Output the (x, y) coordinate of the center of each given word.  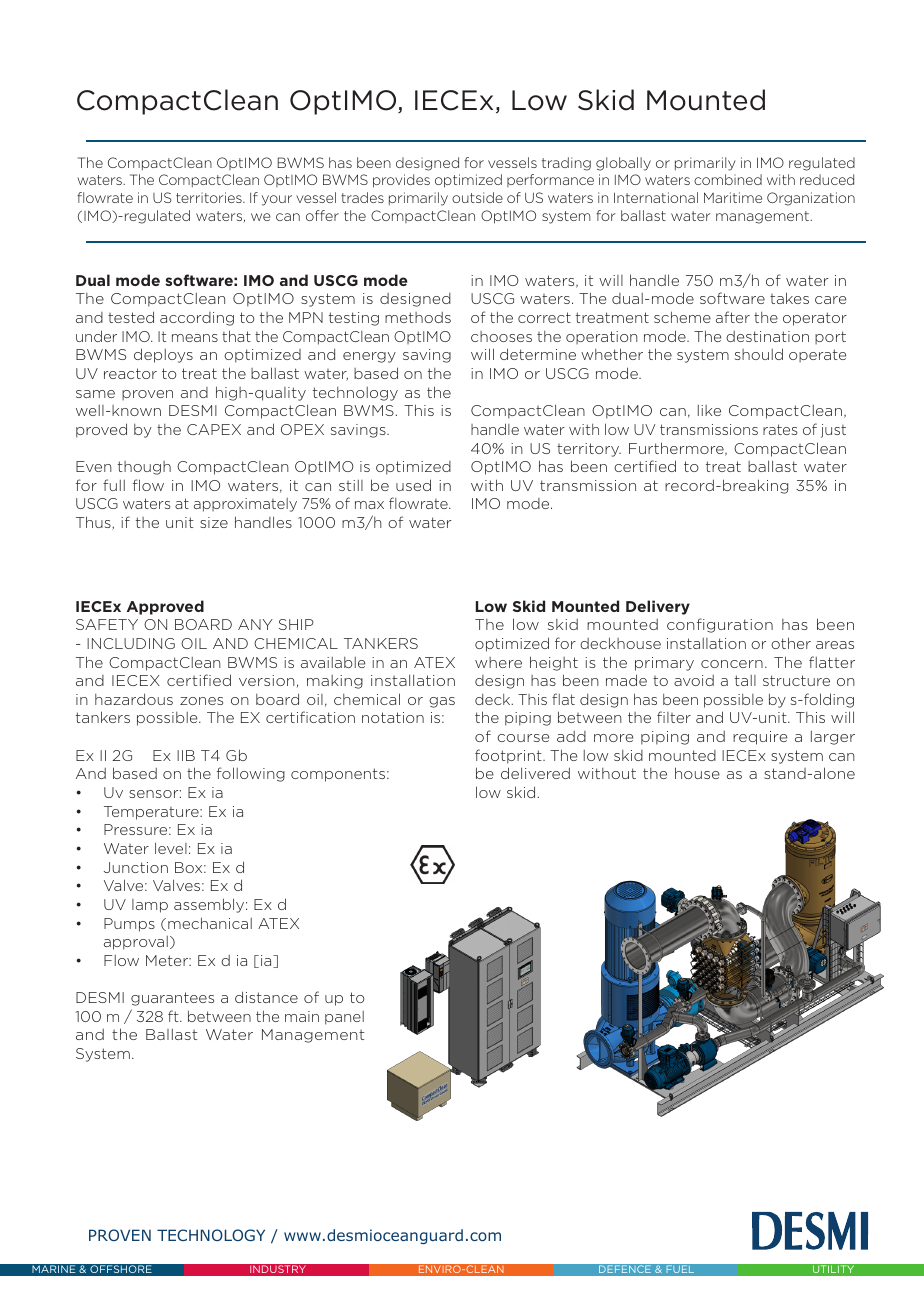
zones (201, 701)
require (760, 738)
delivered (535, 773)
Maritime (733, 197)
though (144, 468)
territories (210, 197)
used (413, 485)
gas (442, 702)
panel (344, 1018)
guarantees (172, 999)
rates (780, 429)
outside (477, 197)
